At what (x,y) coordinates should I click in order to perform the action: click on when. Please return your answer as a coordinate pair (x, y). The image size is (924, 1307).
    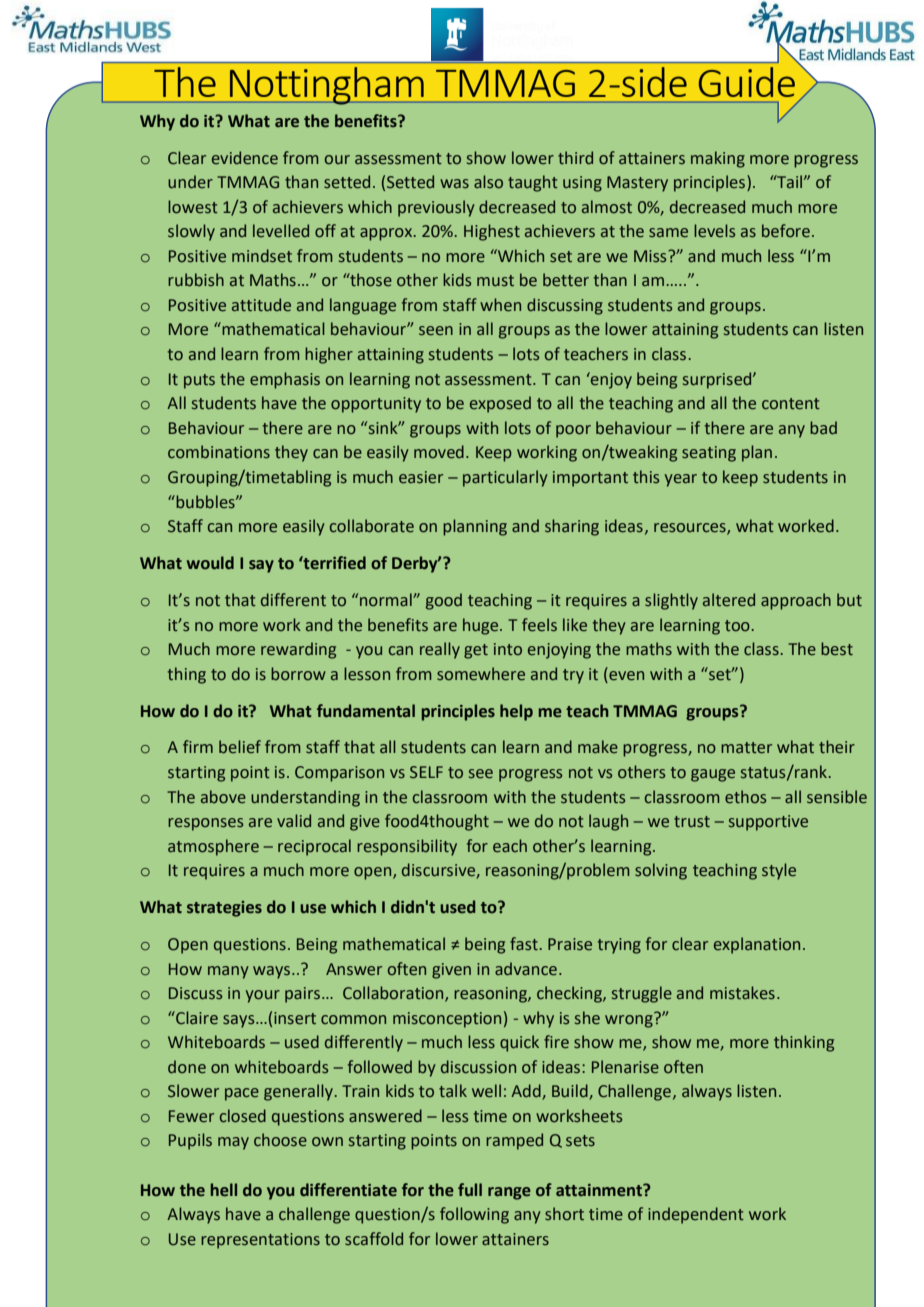
    Looking at the image, I should click on (500, 305).
